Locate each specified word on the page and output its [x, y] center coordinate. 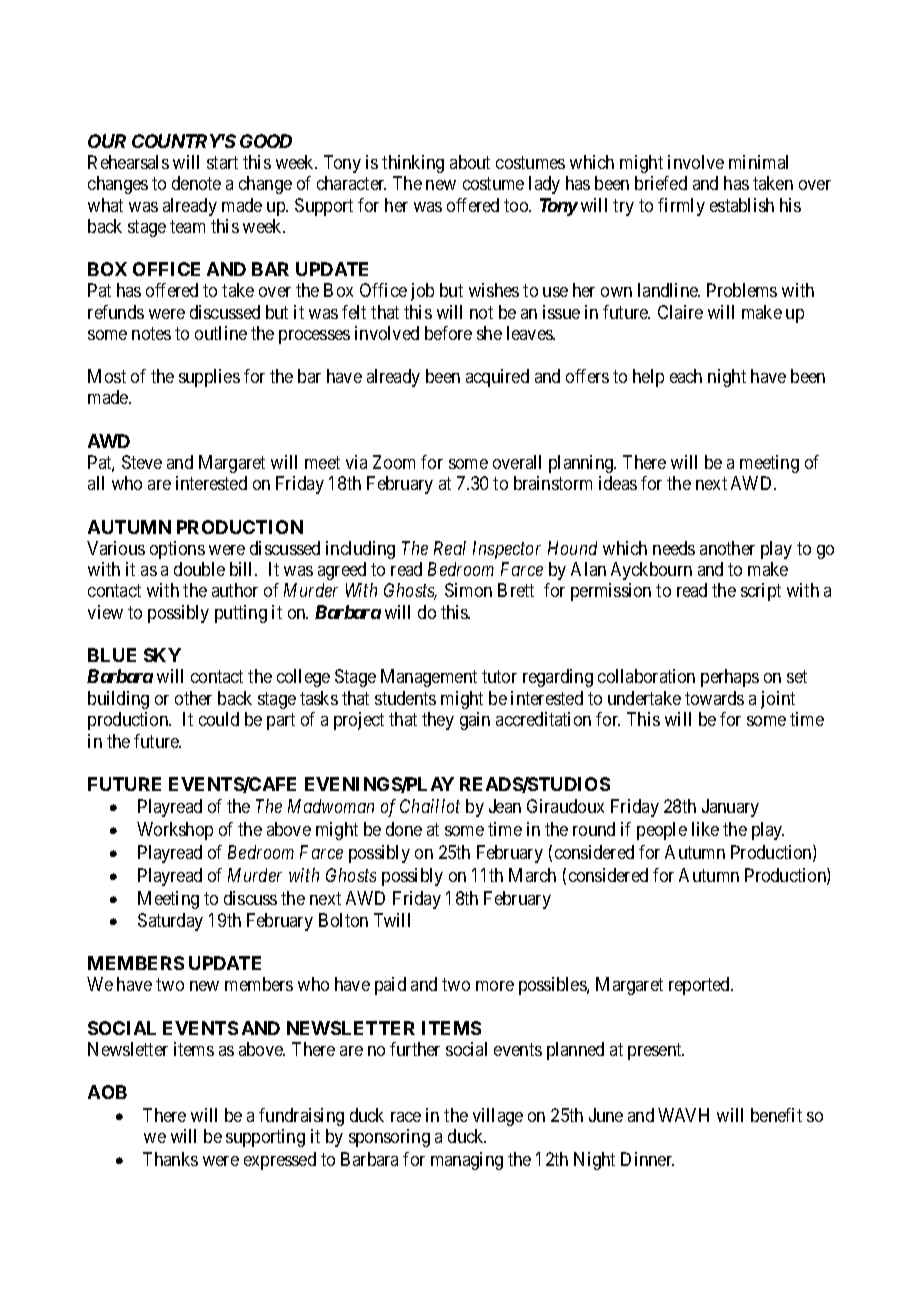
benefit [776, 1115]
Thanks [170, 1159]
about [470, 162]
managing [467, 1161]
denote [196, 183]
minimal [758, 162]
